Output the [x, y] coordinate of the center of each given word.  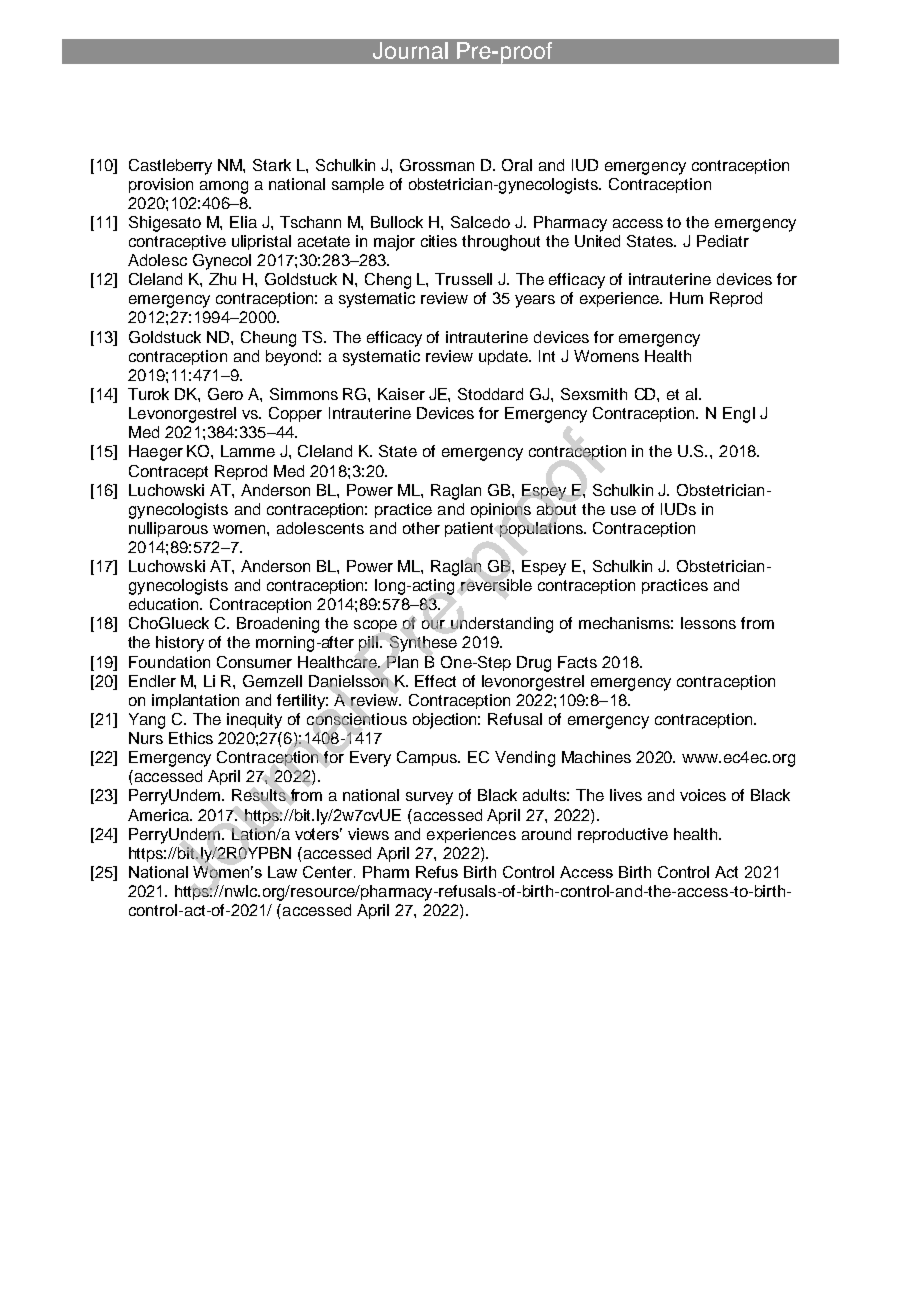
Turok [148, 394]
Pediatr [723, 241]
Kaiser [401, 394]
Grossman [437, 165]
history [180, 644]
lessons [708, 623]
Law [282, 872]
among [224, 187]
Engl [739, 415]
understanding [502, 625]
